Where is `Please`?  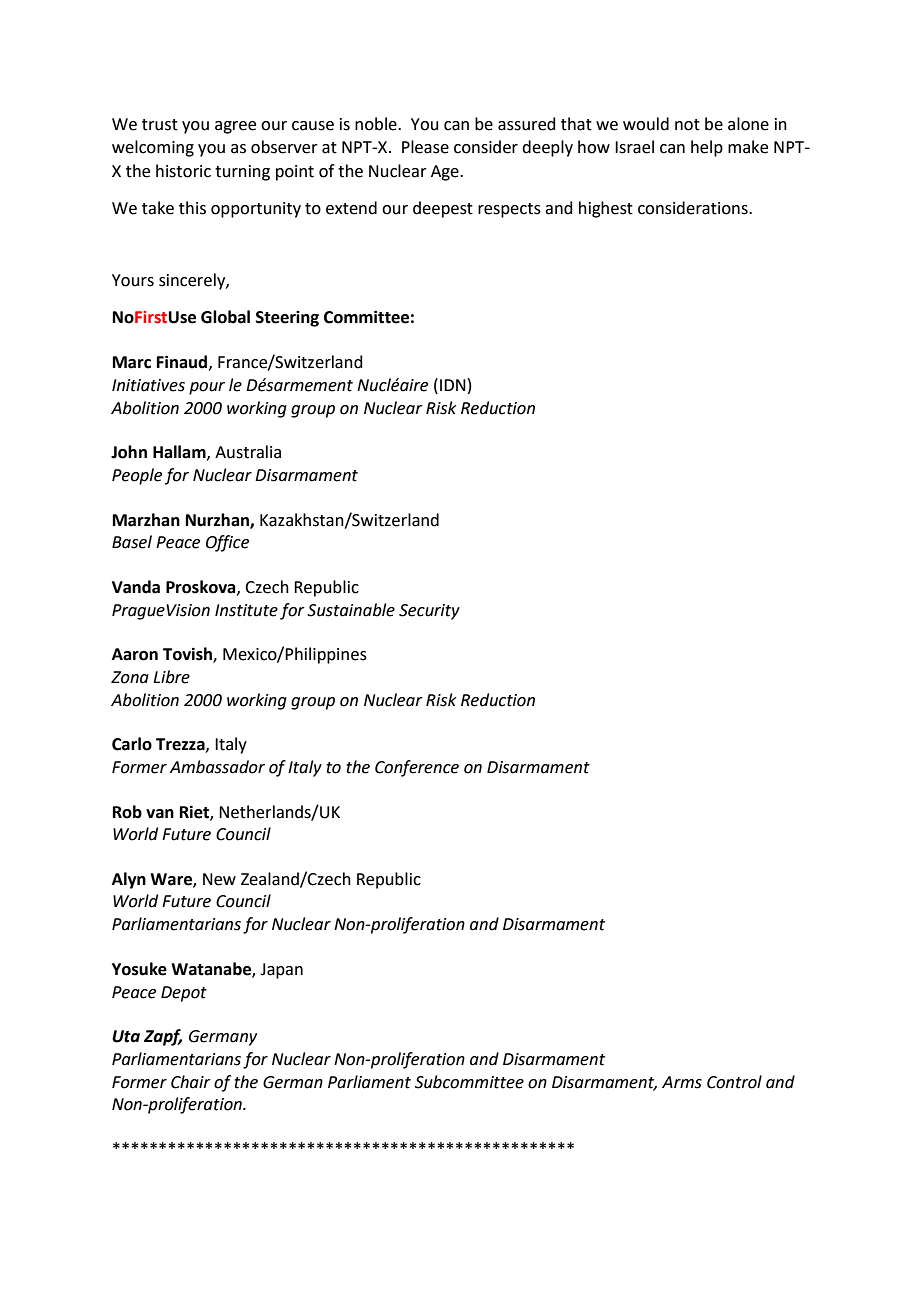
Please is located at coordinates (425, 147).
